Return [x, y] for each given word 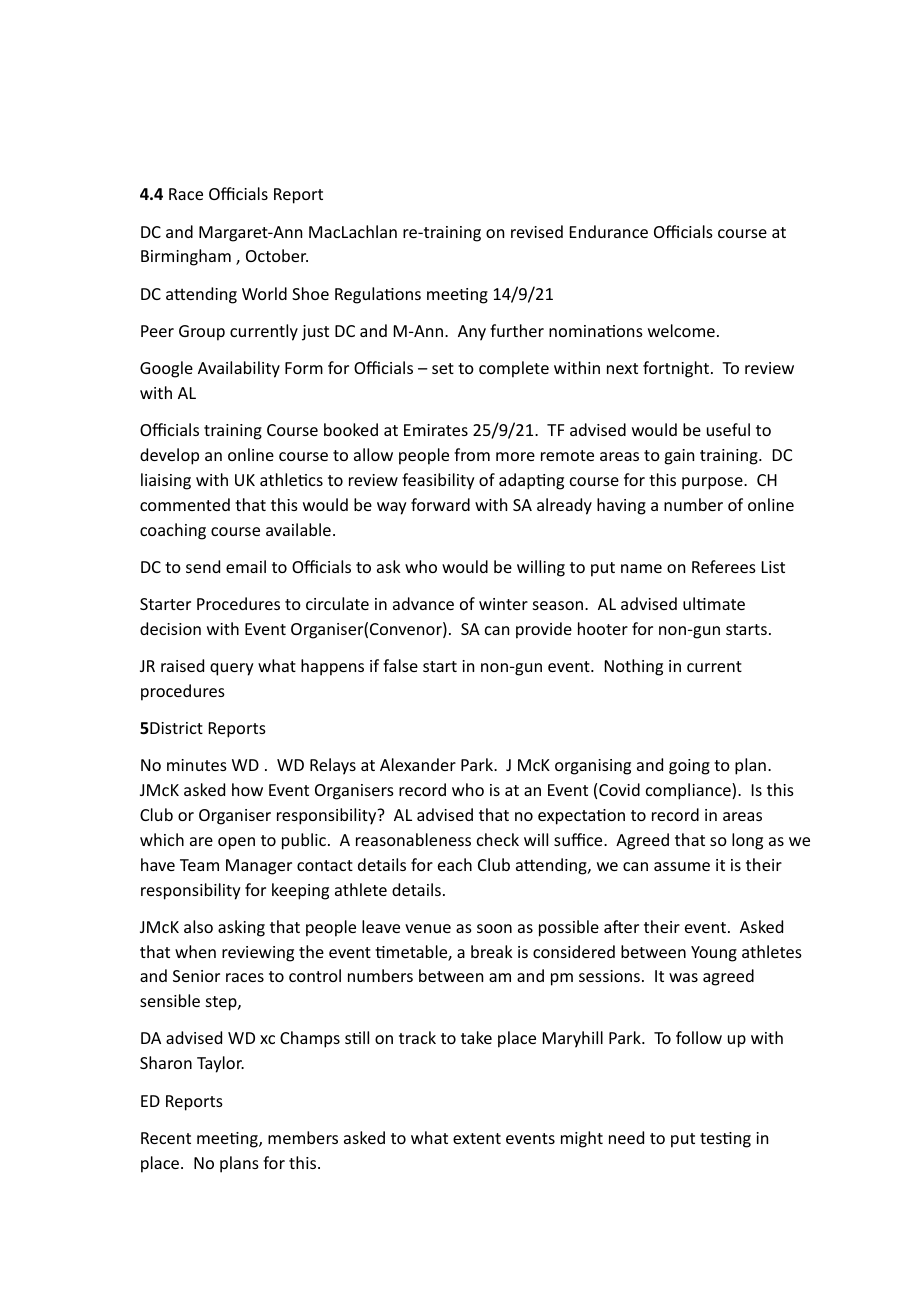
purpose [713, 483]
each [455, 864]
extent [477, 1138]
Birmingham [186, 257]
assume [682, 866]
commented [185, 504]
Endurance [609, 231]
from [472, 454]
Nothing [634, 667]
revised [537, 231]
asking [241, 928]
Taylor [220, 1064]
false [400, 665]
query [232, 669]
